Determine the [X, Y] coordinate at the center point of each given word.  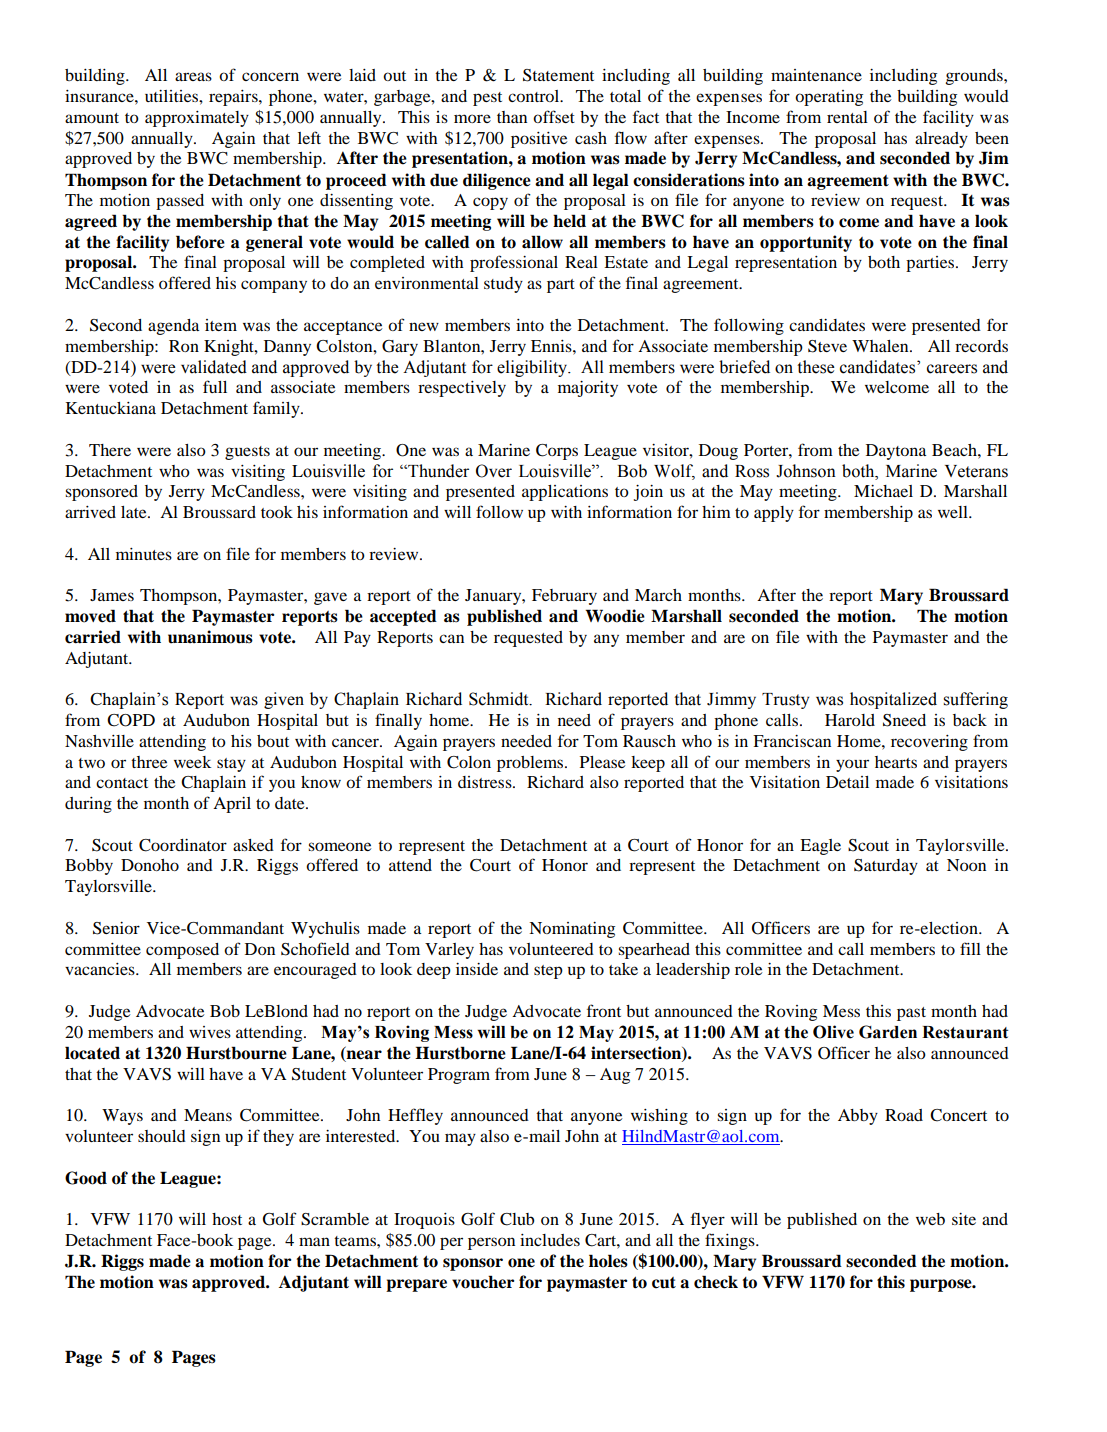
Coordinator [183, 845]
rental [847, 117]
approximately [197, 119]
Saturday [886, 867]
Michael [883, 491]
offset [554, 116]
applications [565, 493]
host [227, 1219]
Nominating [572, 930]
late [135, 512]
